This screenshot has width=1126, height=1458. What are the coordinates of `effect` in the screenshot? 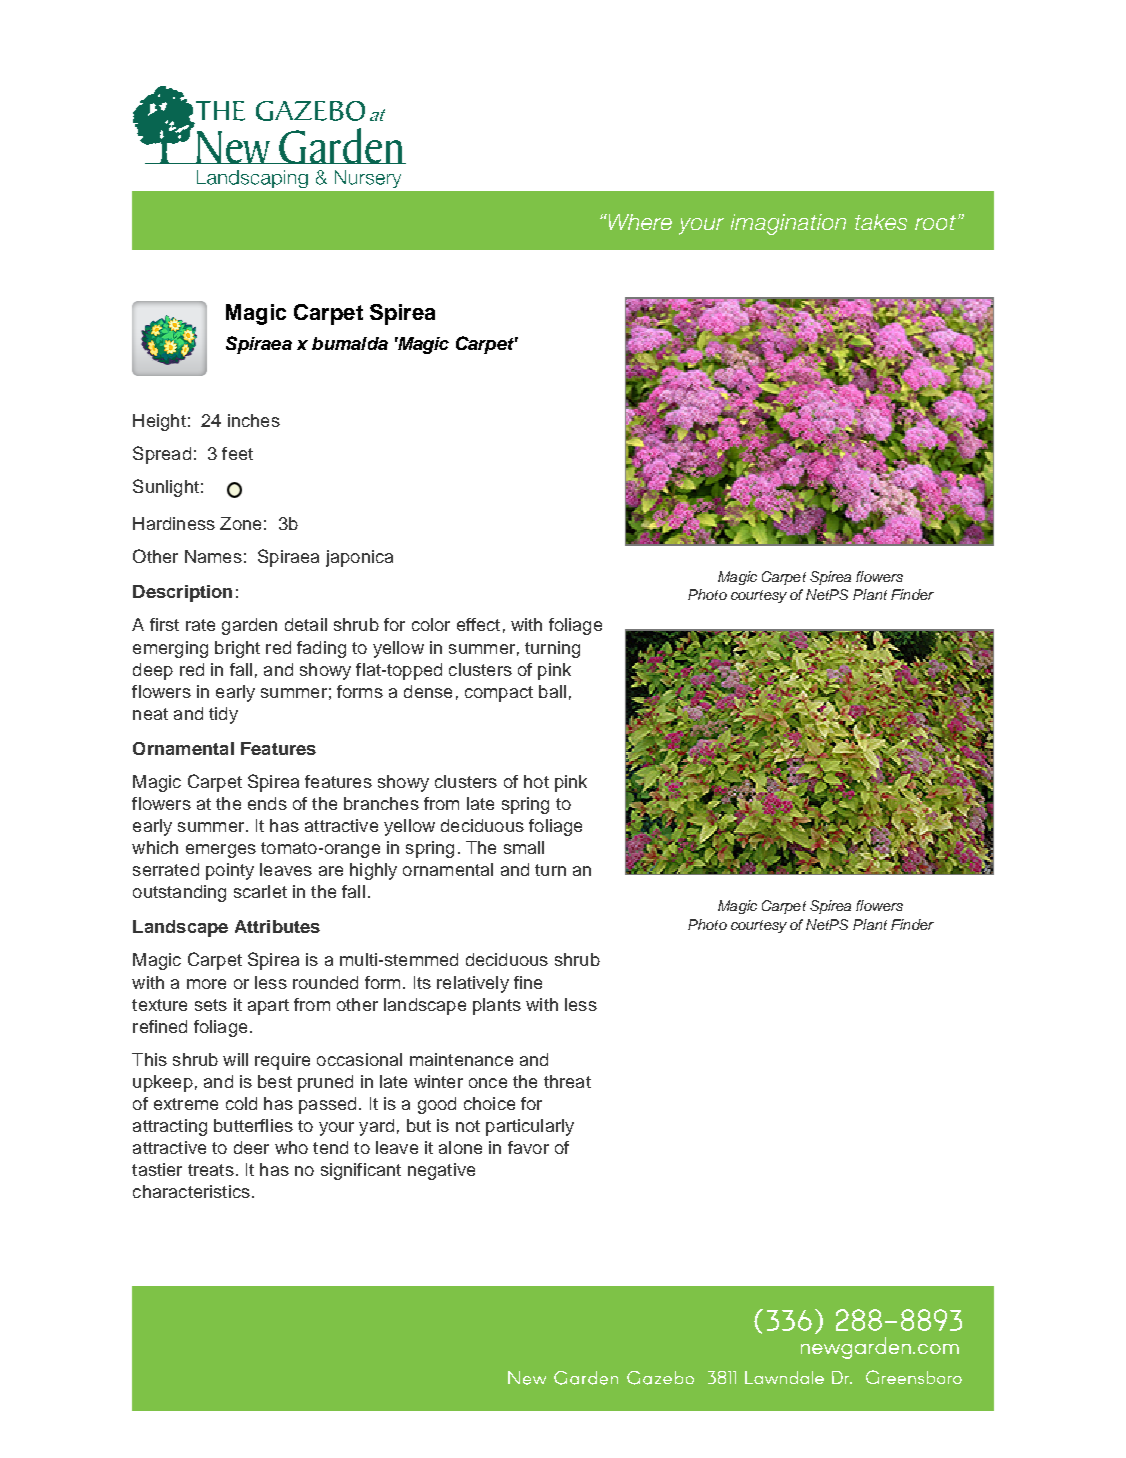 It's located at (478, 624).
